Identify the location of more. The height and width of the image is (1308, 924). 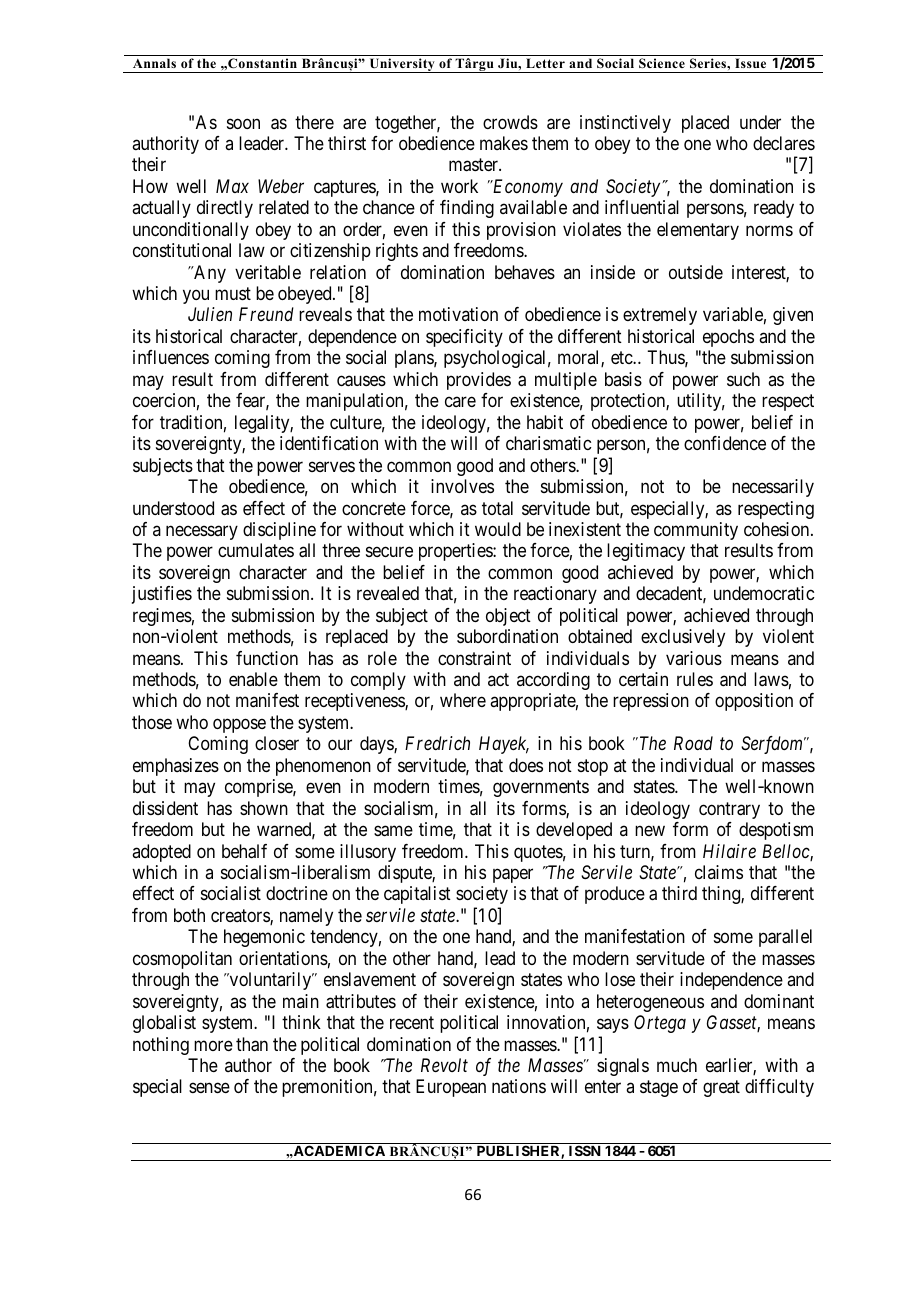
(213, 1045).
